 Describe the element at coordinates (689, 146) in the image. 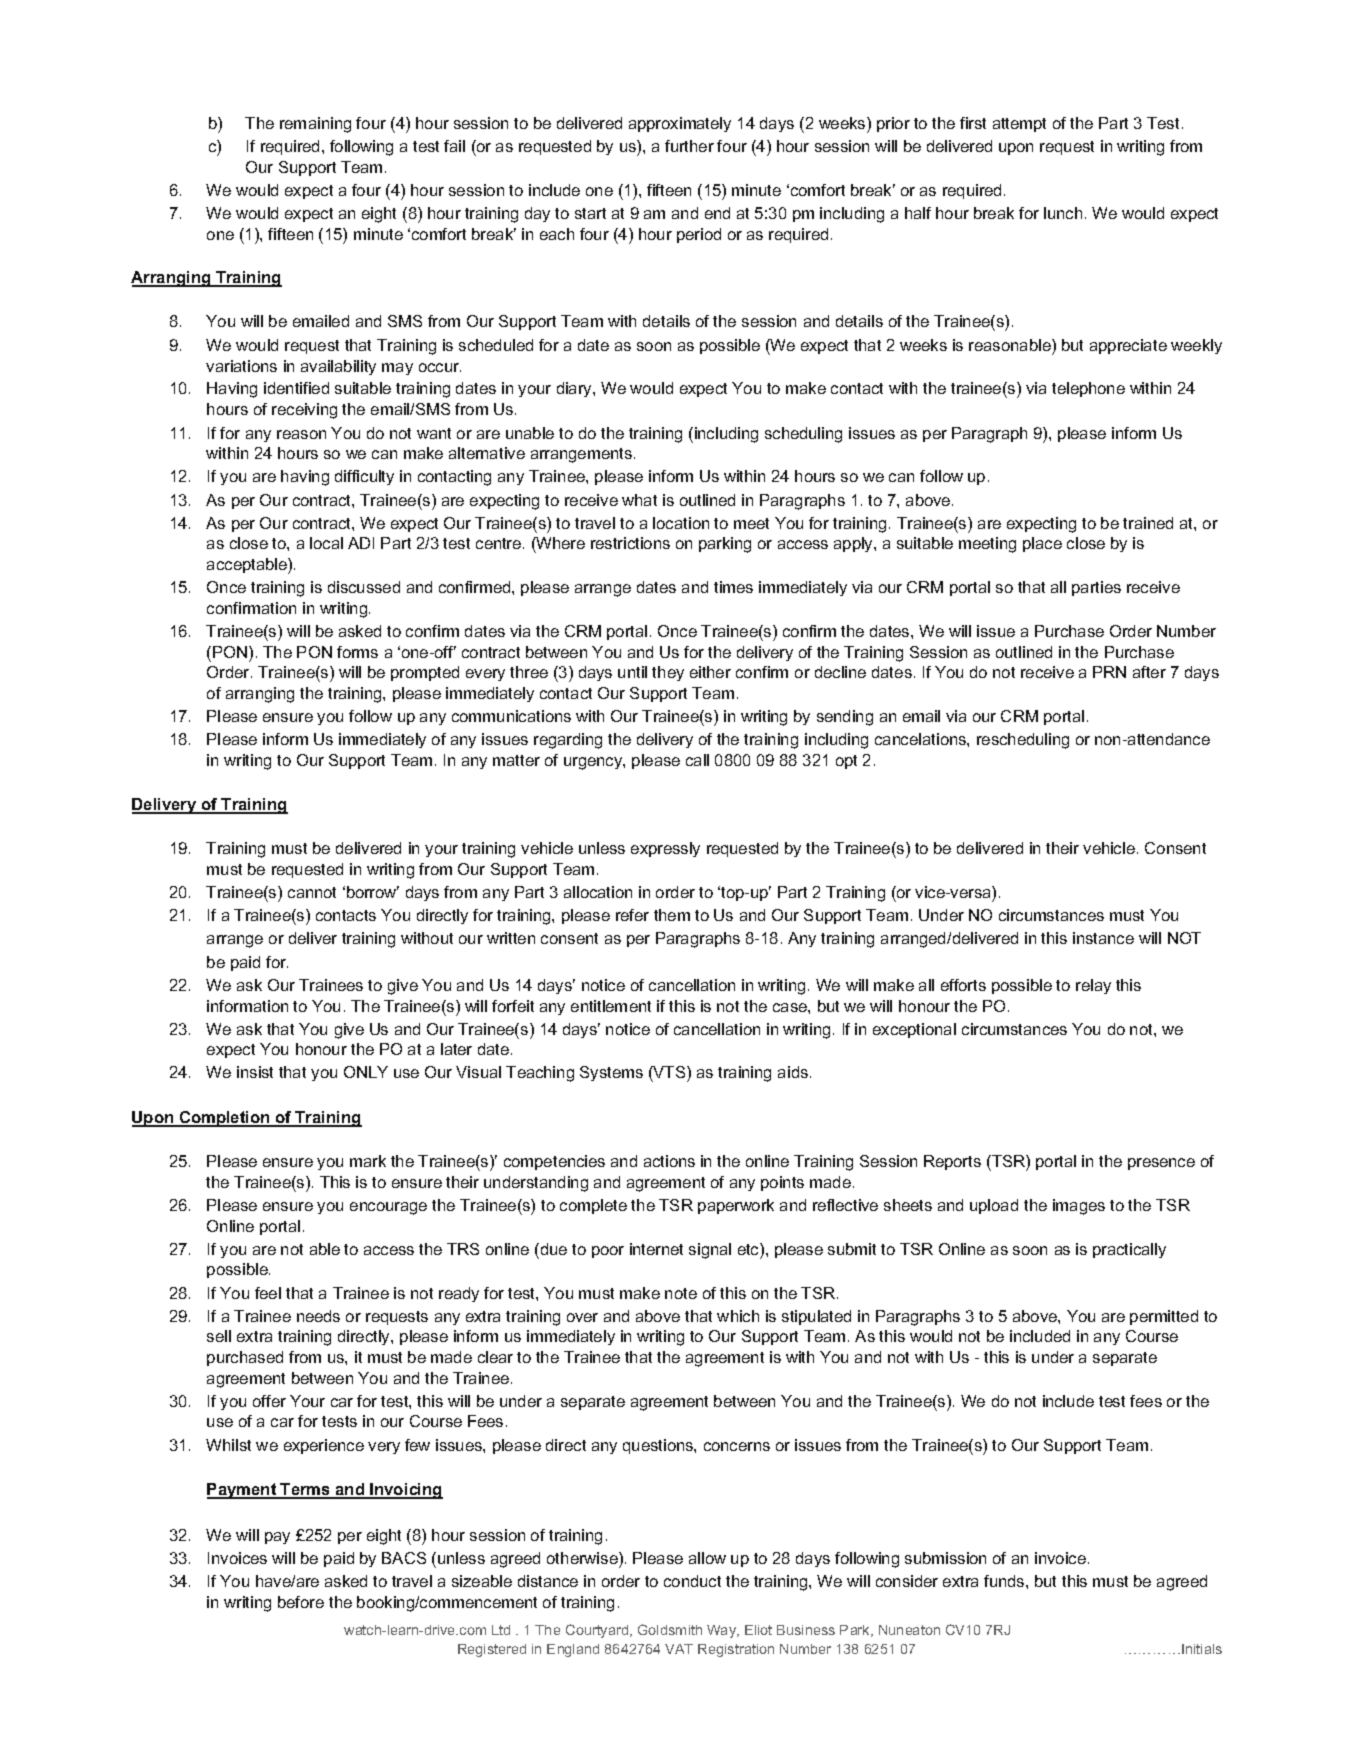

I see `further` at that location.
